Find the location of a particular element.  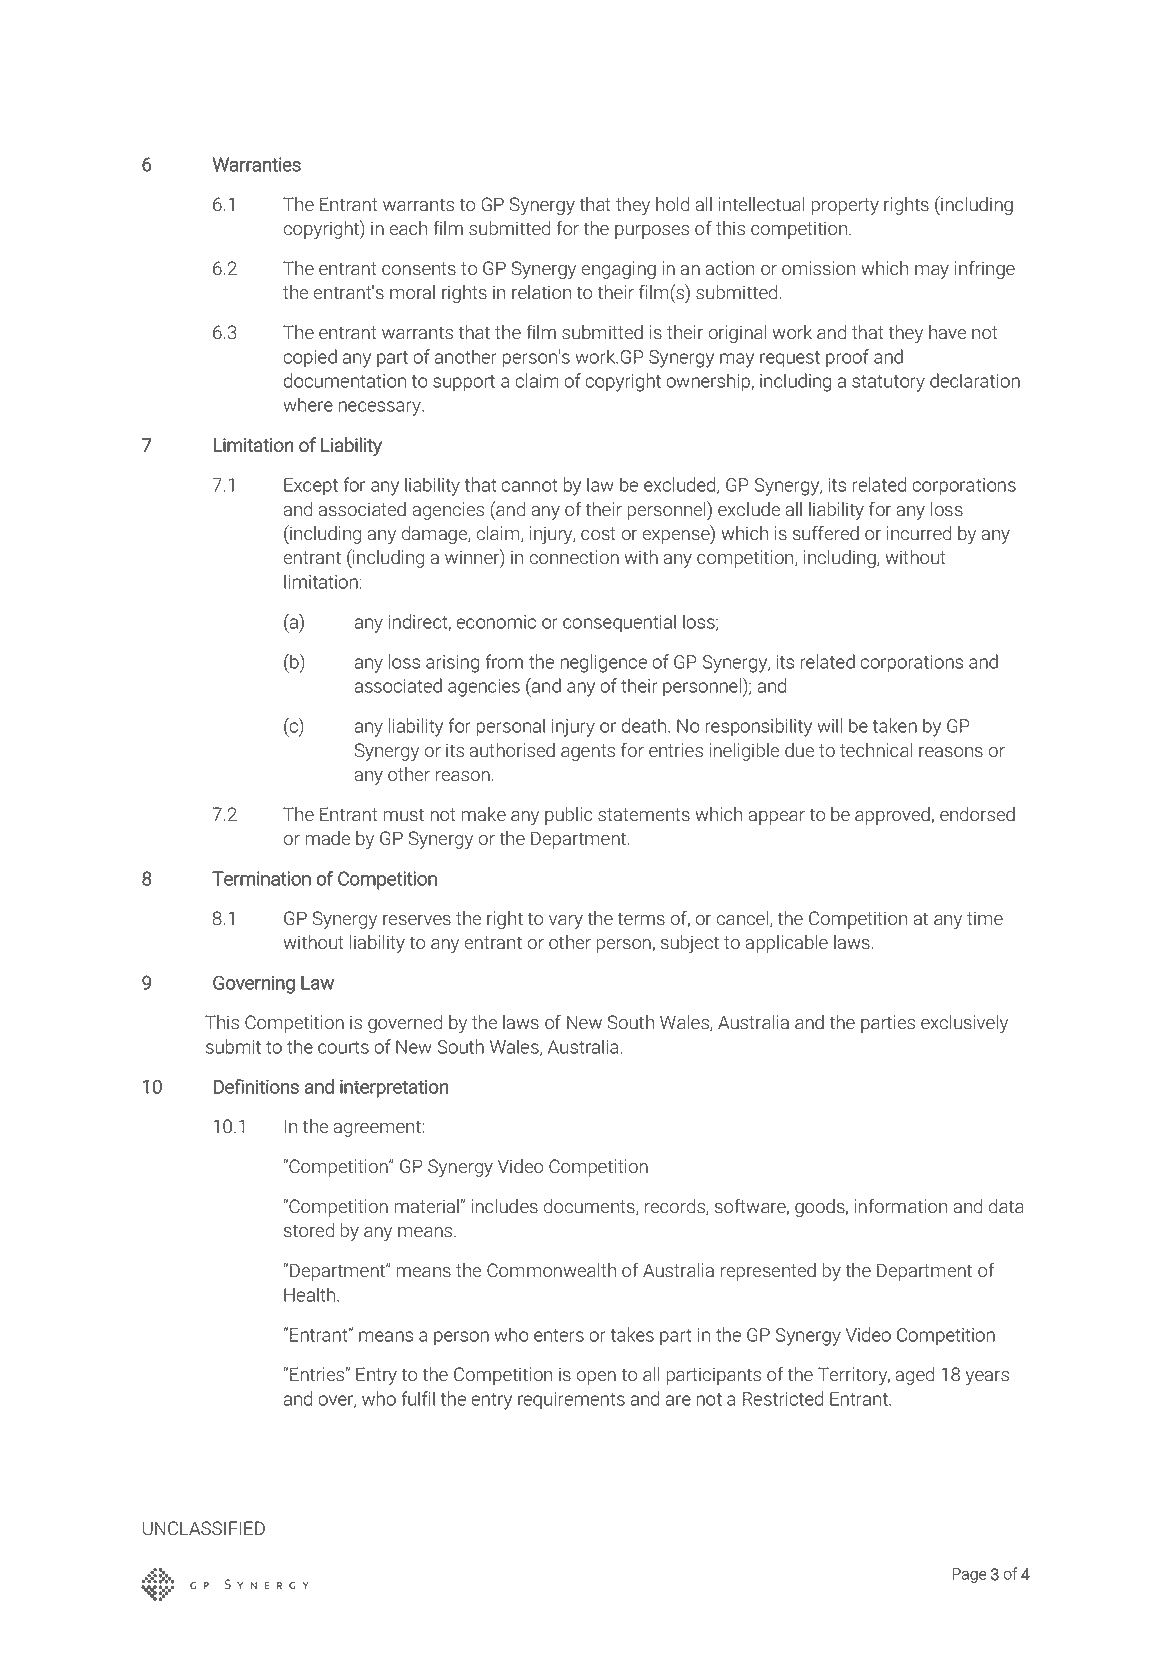

approved is located at coordinates (893, 816).
